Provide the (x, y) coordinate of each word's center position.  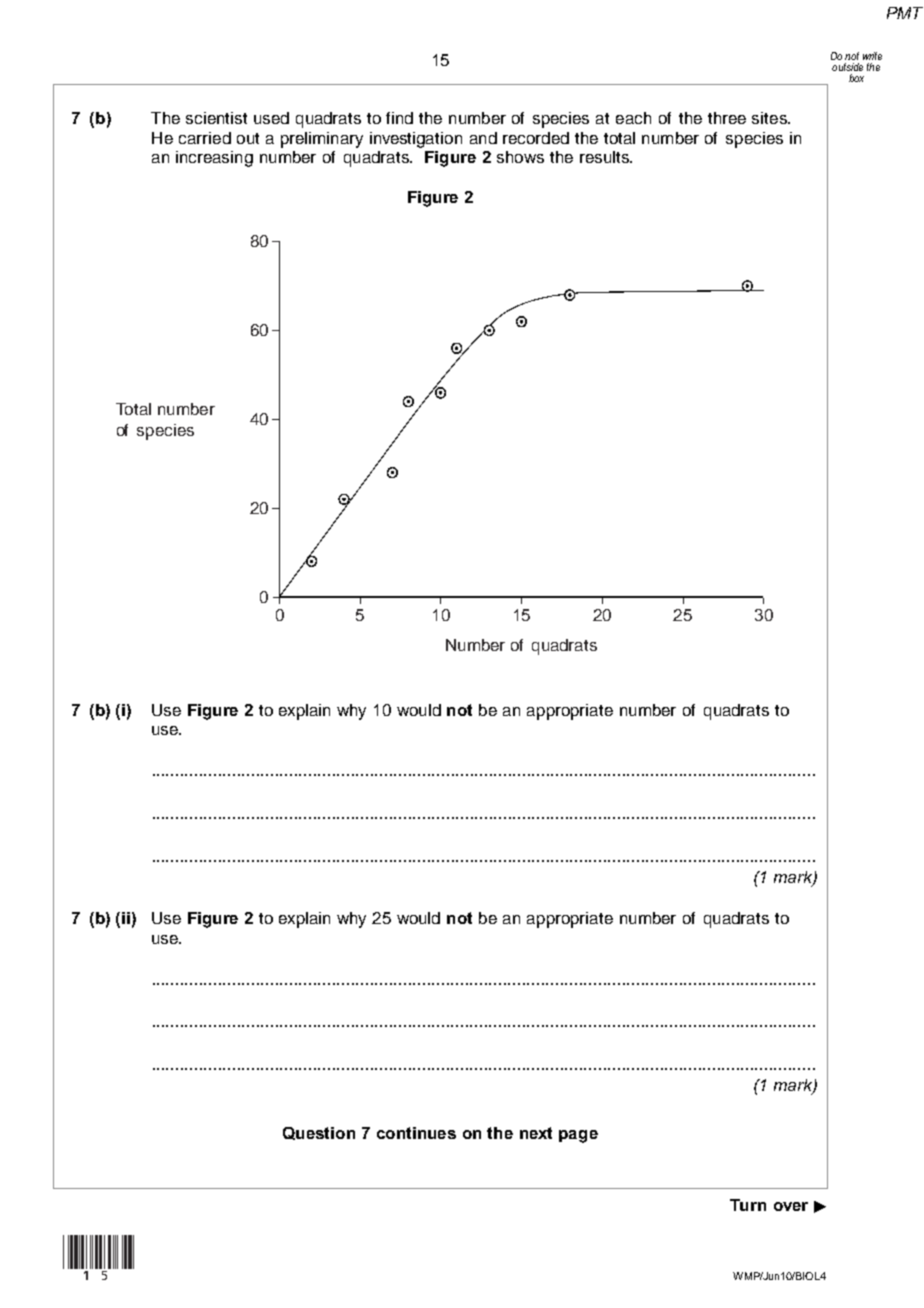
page (578, 1136)
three (727, 118)
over (791, 1206)
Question (319, 1133)
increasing (214, 159)
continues (416, 1133)
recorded (536, 138)
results (605, 157)
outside (847, 67)
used (271, 118)
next (536, 1133)
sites (770, 118)
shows (520, 157)
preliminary (322, 140)
